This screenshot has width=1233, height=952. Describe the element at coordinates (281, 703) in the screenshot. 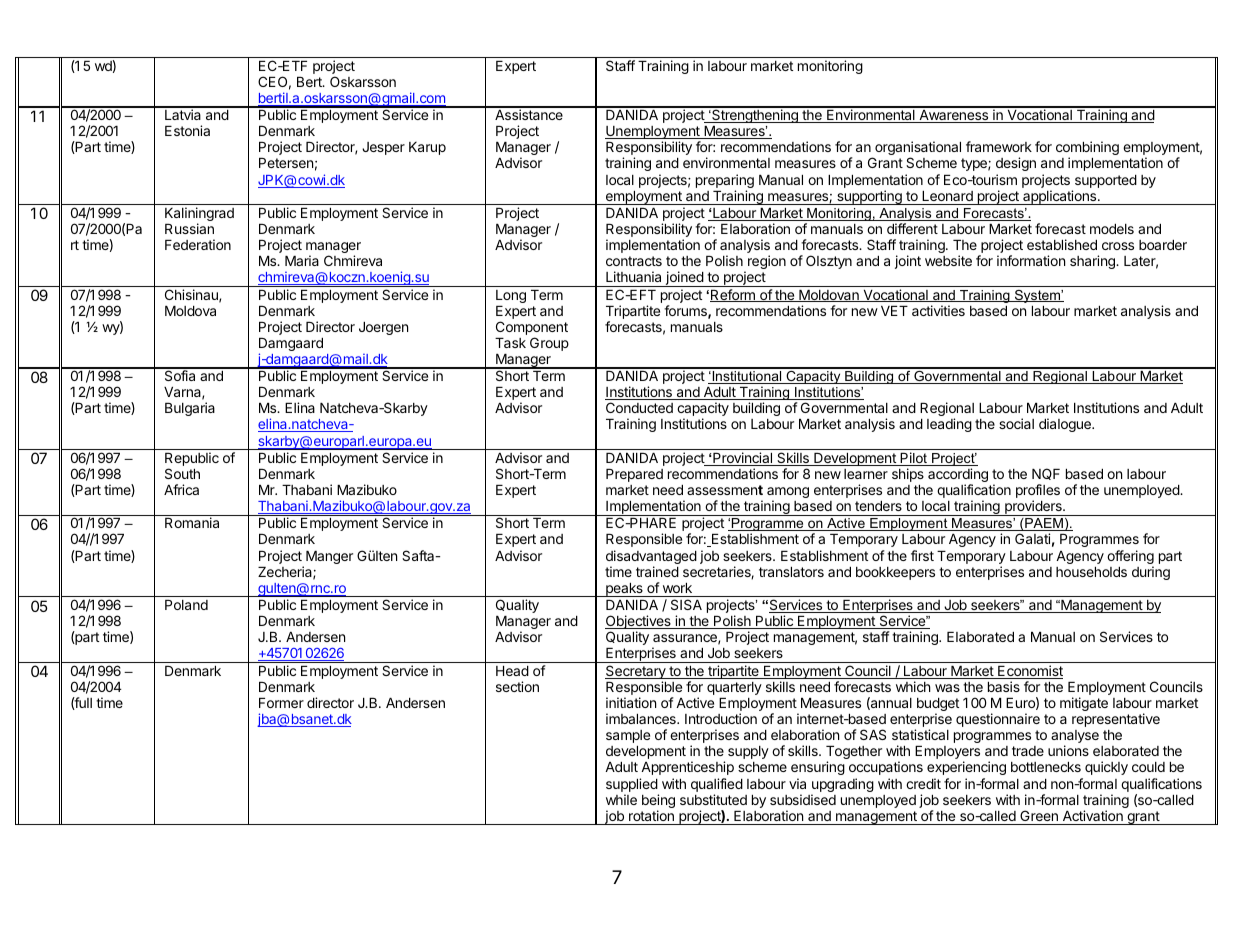

I see `Former` at that location.
